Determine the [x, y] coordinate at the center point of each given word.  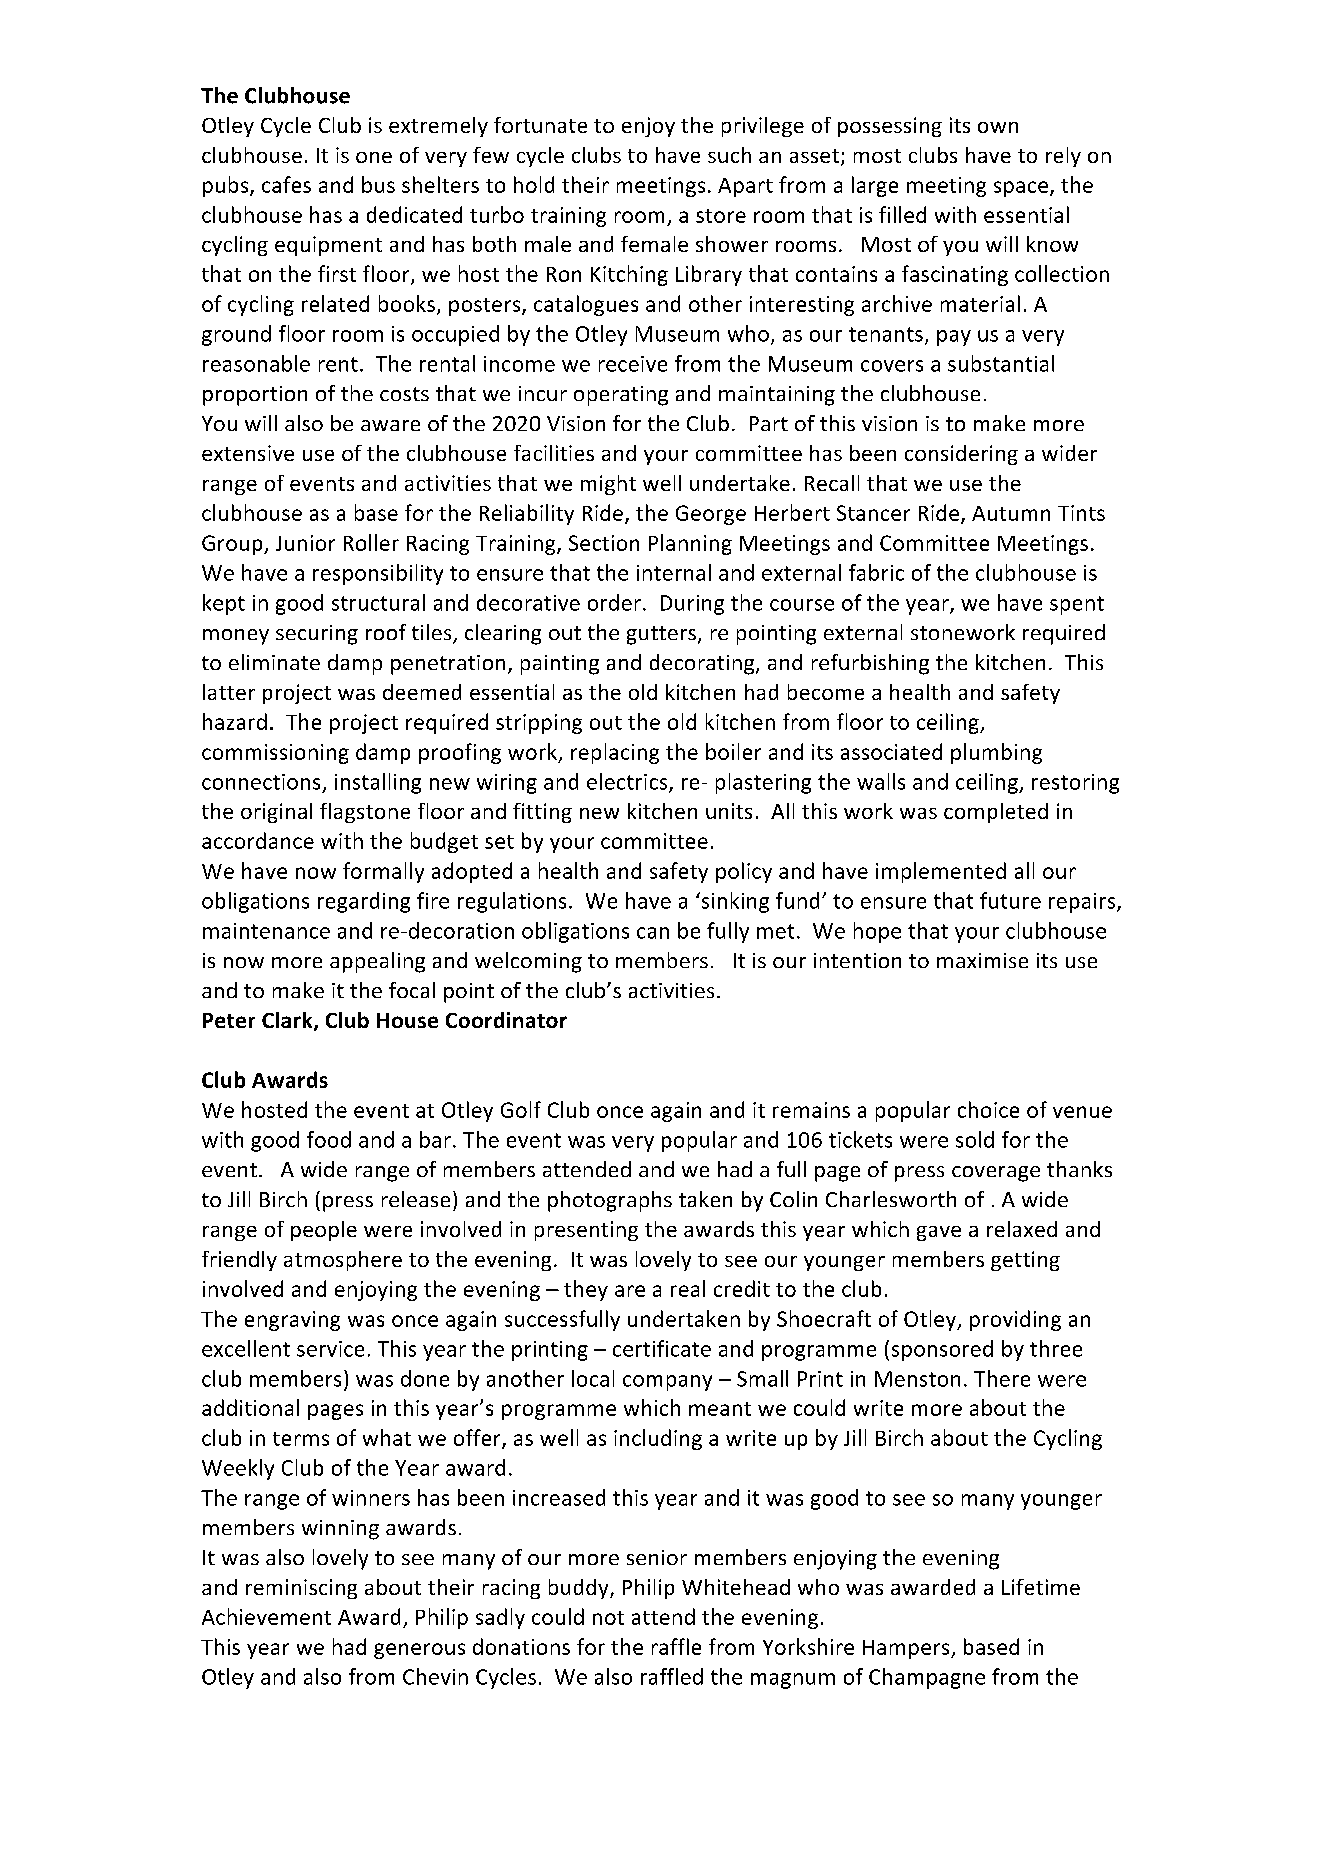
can [653, 933]
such [729, 155]
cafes [286, 184]
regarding [364, 902]
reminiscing [301, 1589]
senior [657, 1557]
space [1021, 189]
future [1010, 900]
